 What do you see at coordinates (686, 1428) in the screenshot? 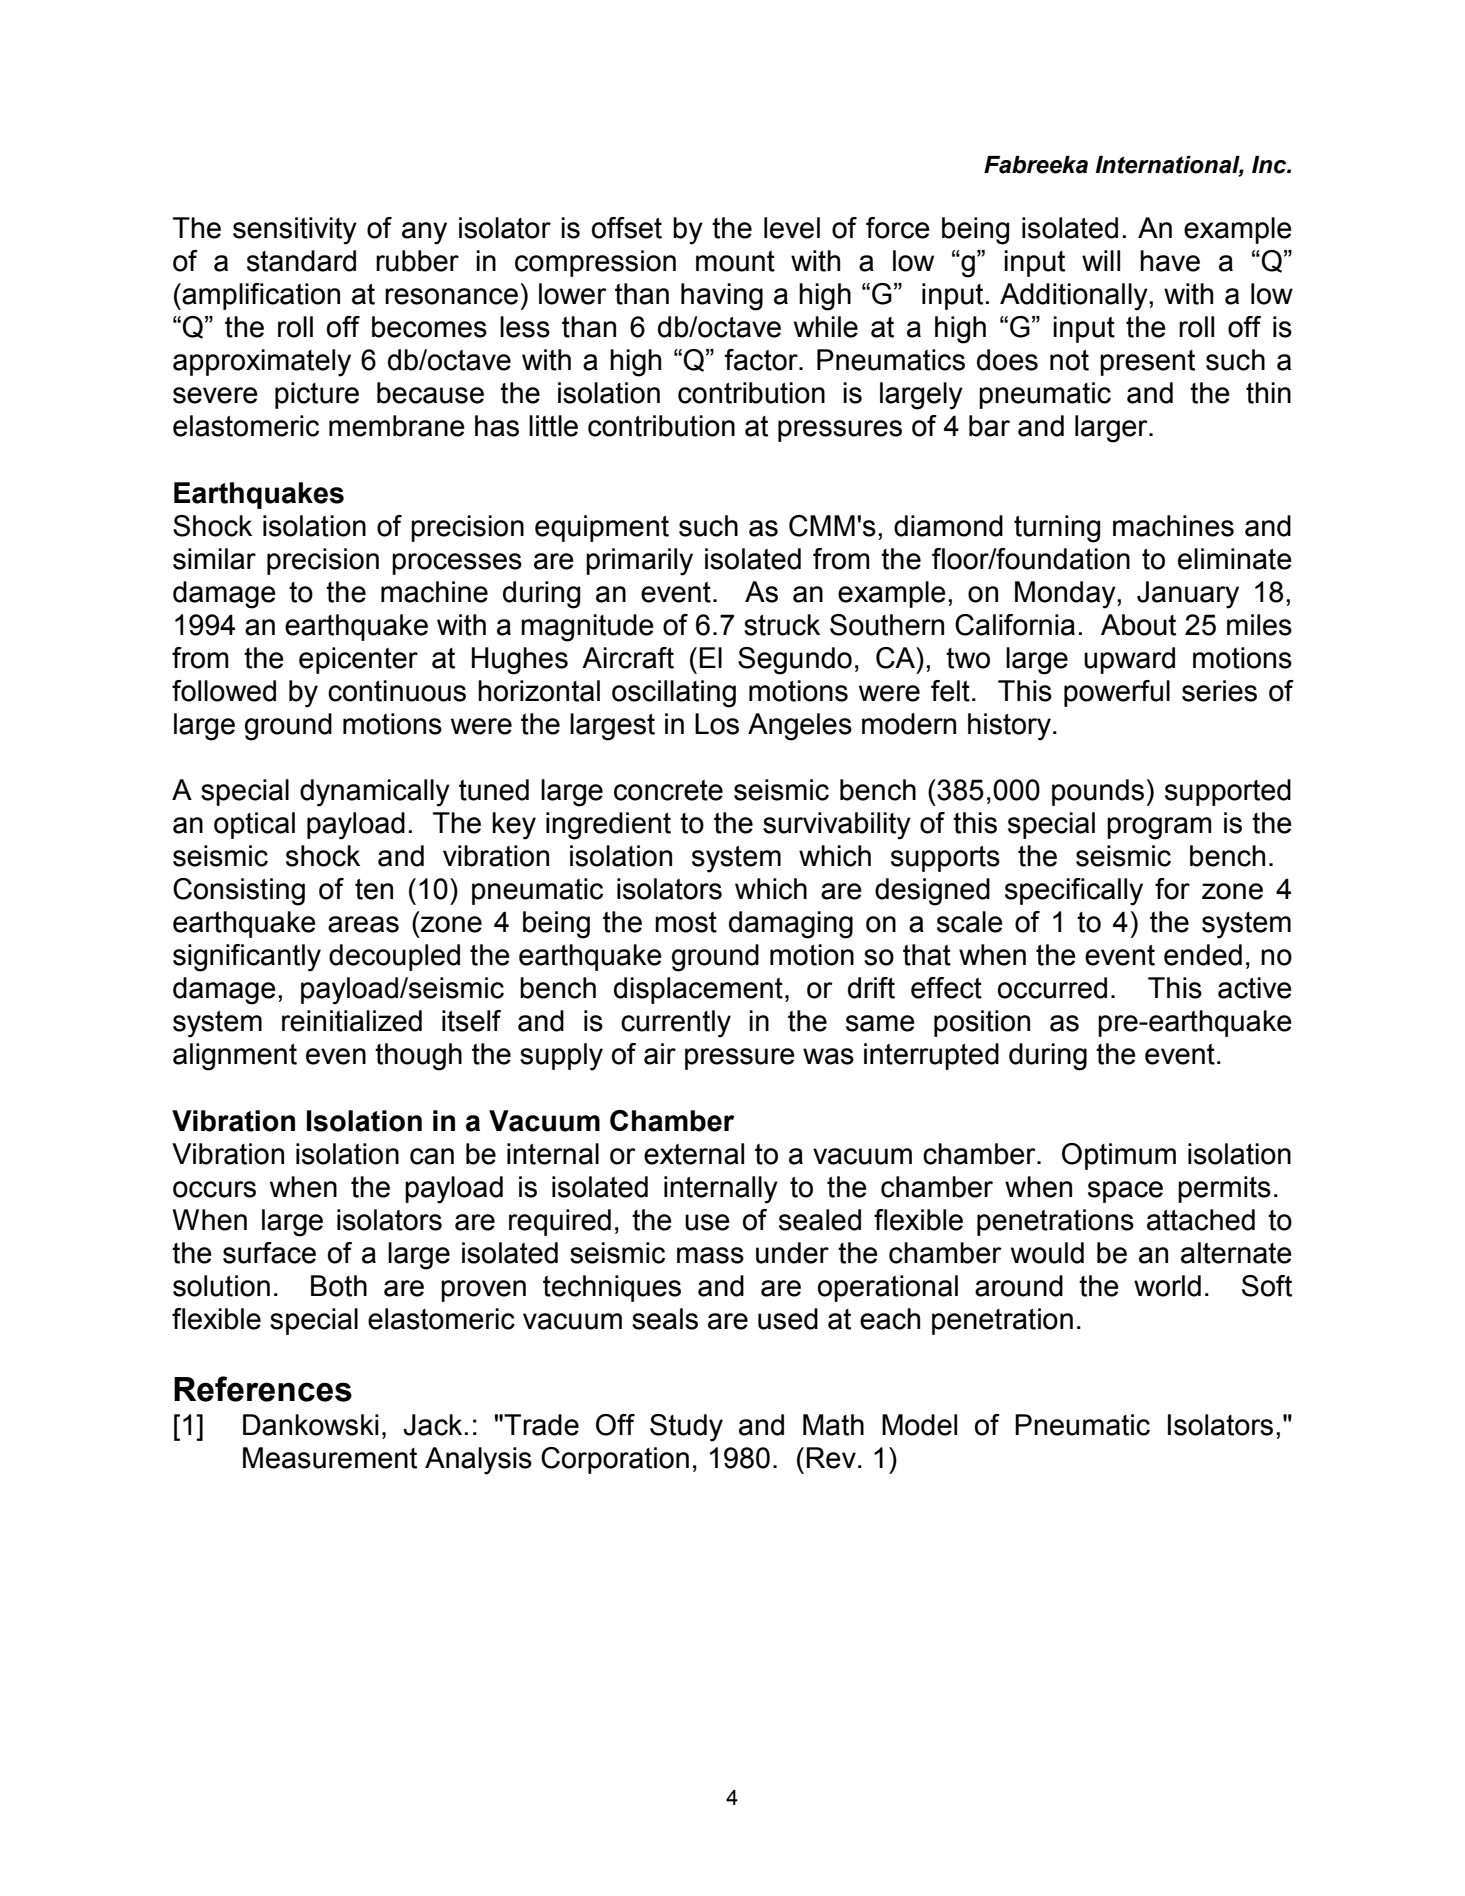
I see `Study` at bounding box center [686, 1428].
